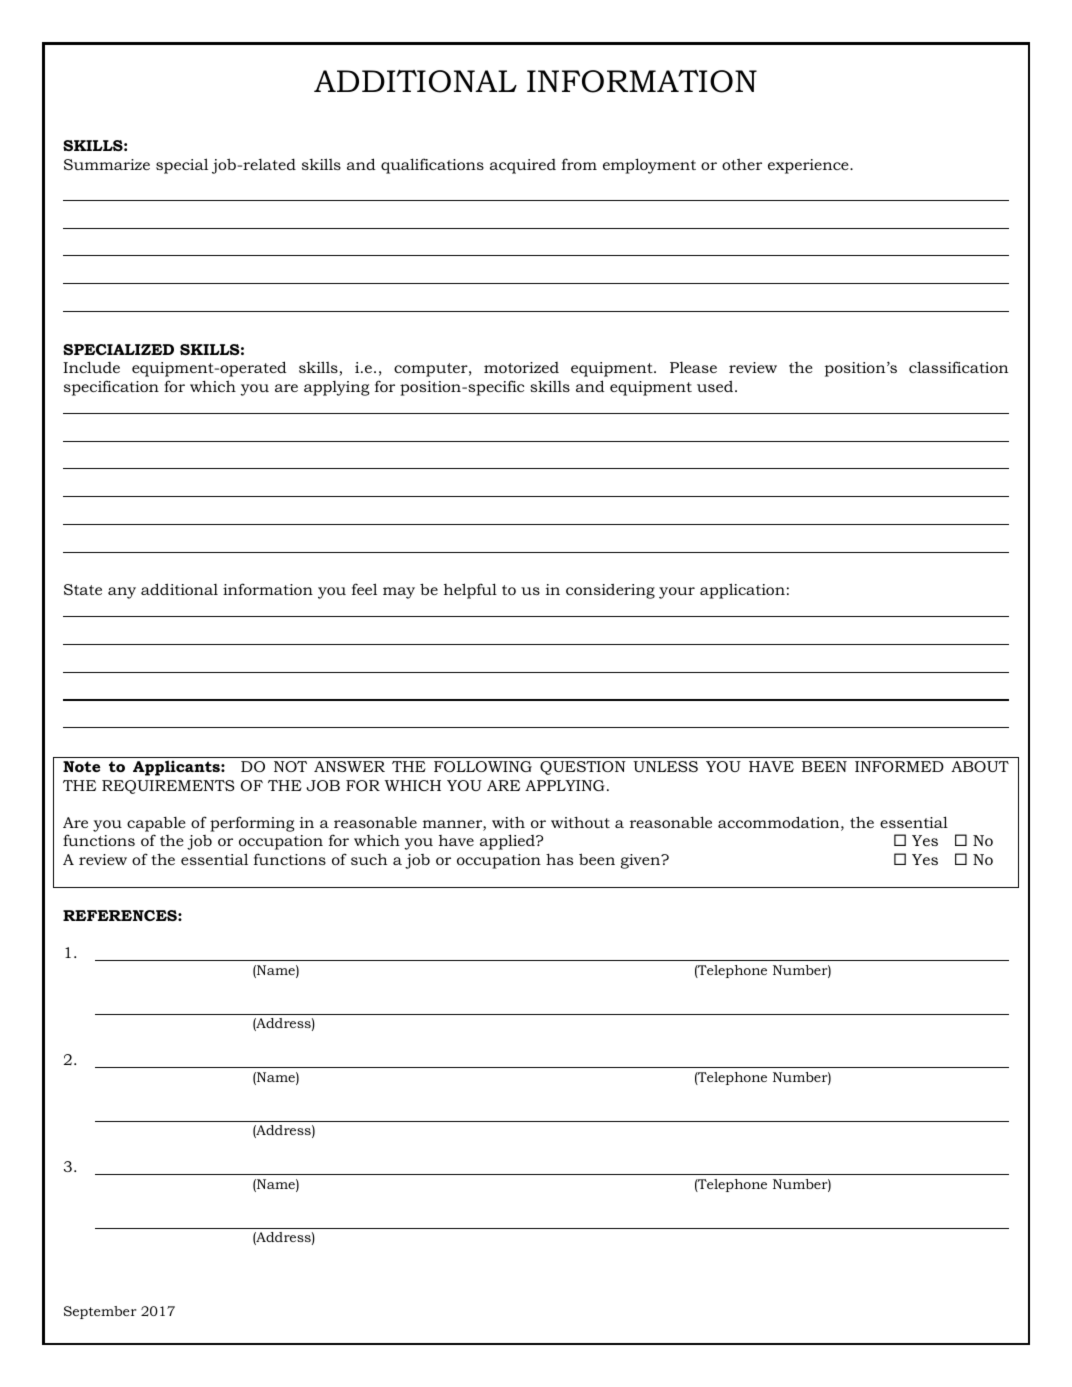 The height and width of the document is (1387, 1072). I want to click on Summarize, so click(107, 164).
